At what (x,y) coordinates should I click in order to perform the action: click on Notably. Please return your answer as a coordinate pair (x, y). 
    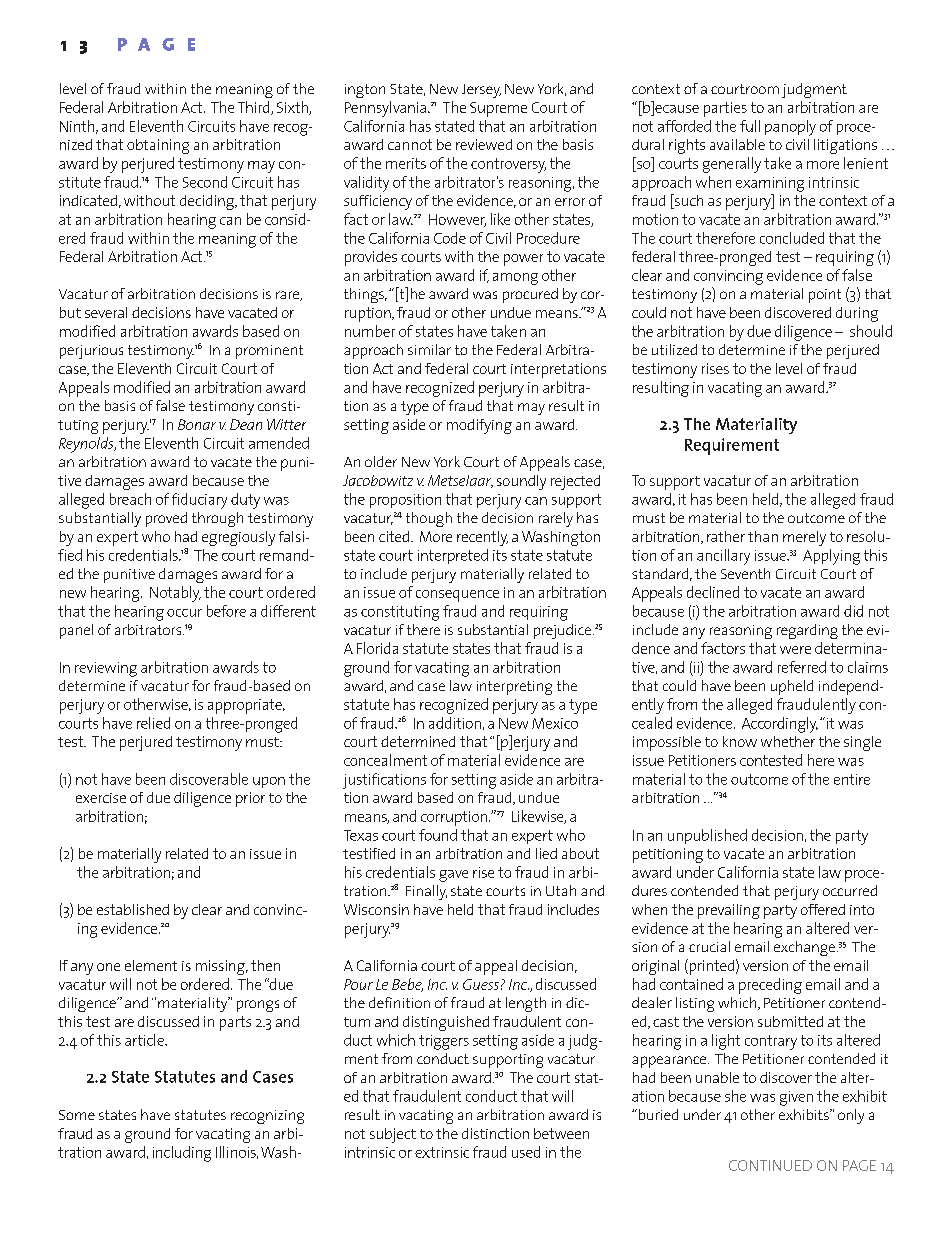
    Looking at the image, I should click on (175, 594).
